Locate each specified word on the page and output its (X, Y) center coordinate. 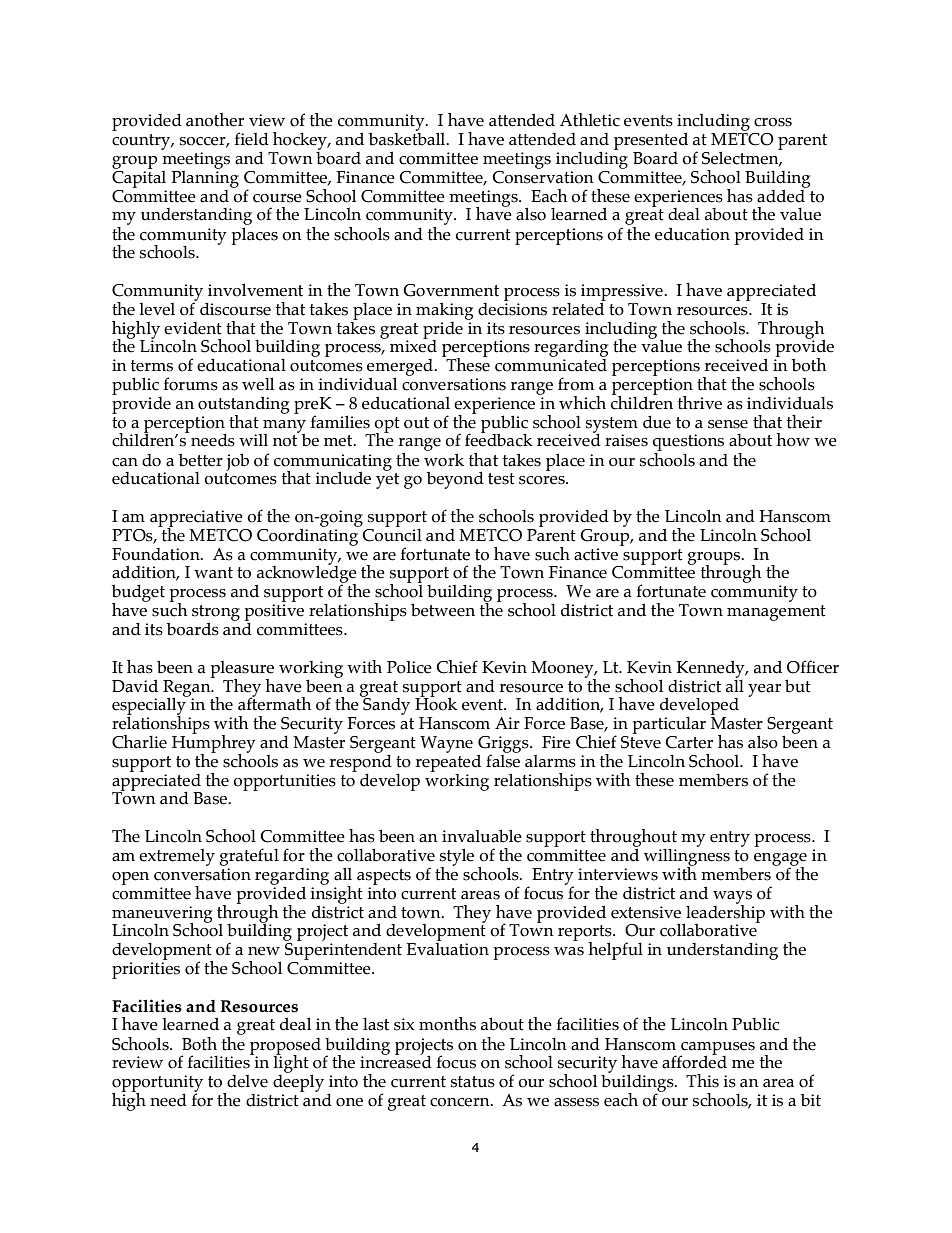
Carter (689, 742)
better (201, 460)
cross (773, 122)
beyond (455, 480)
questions (688, 444)
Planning (205, 178)
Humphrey (214, 743)
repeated (448, 762)
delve (247, 1081)
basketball (408, 138)
